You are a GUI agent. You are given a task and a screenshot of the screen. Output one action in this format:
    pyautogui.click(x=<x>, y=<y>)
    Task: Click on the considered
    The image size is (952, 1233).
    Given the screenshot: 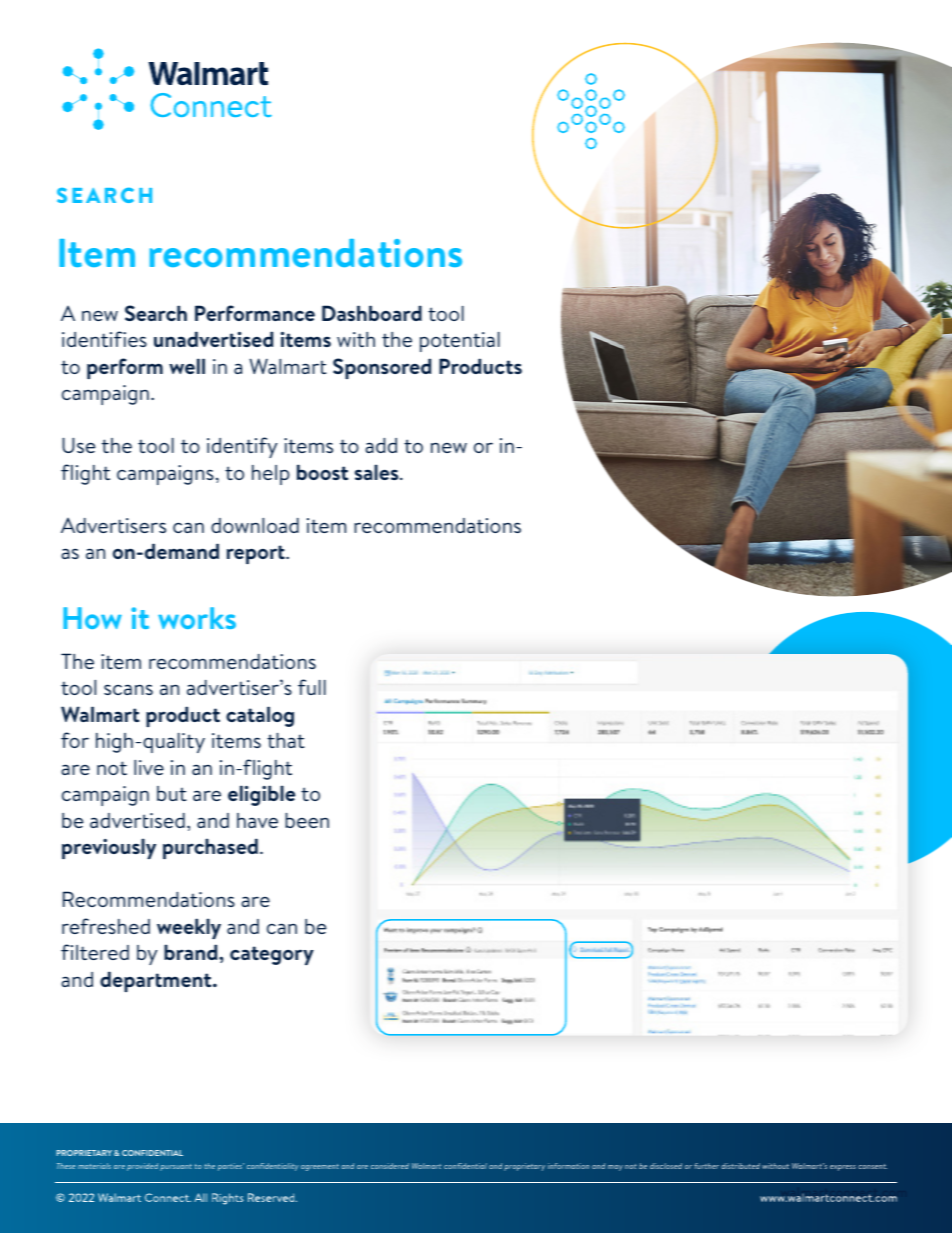 What is the action you would take?
    pyautogui.click(x=390, y=1166)
